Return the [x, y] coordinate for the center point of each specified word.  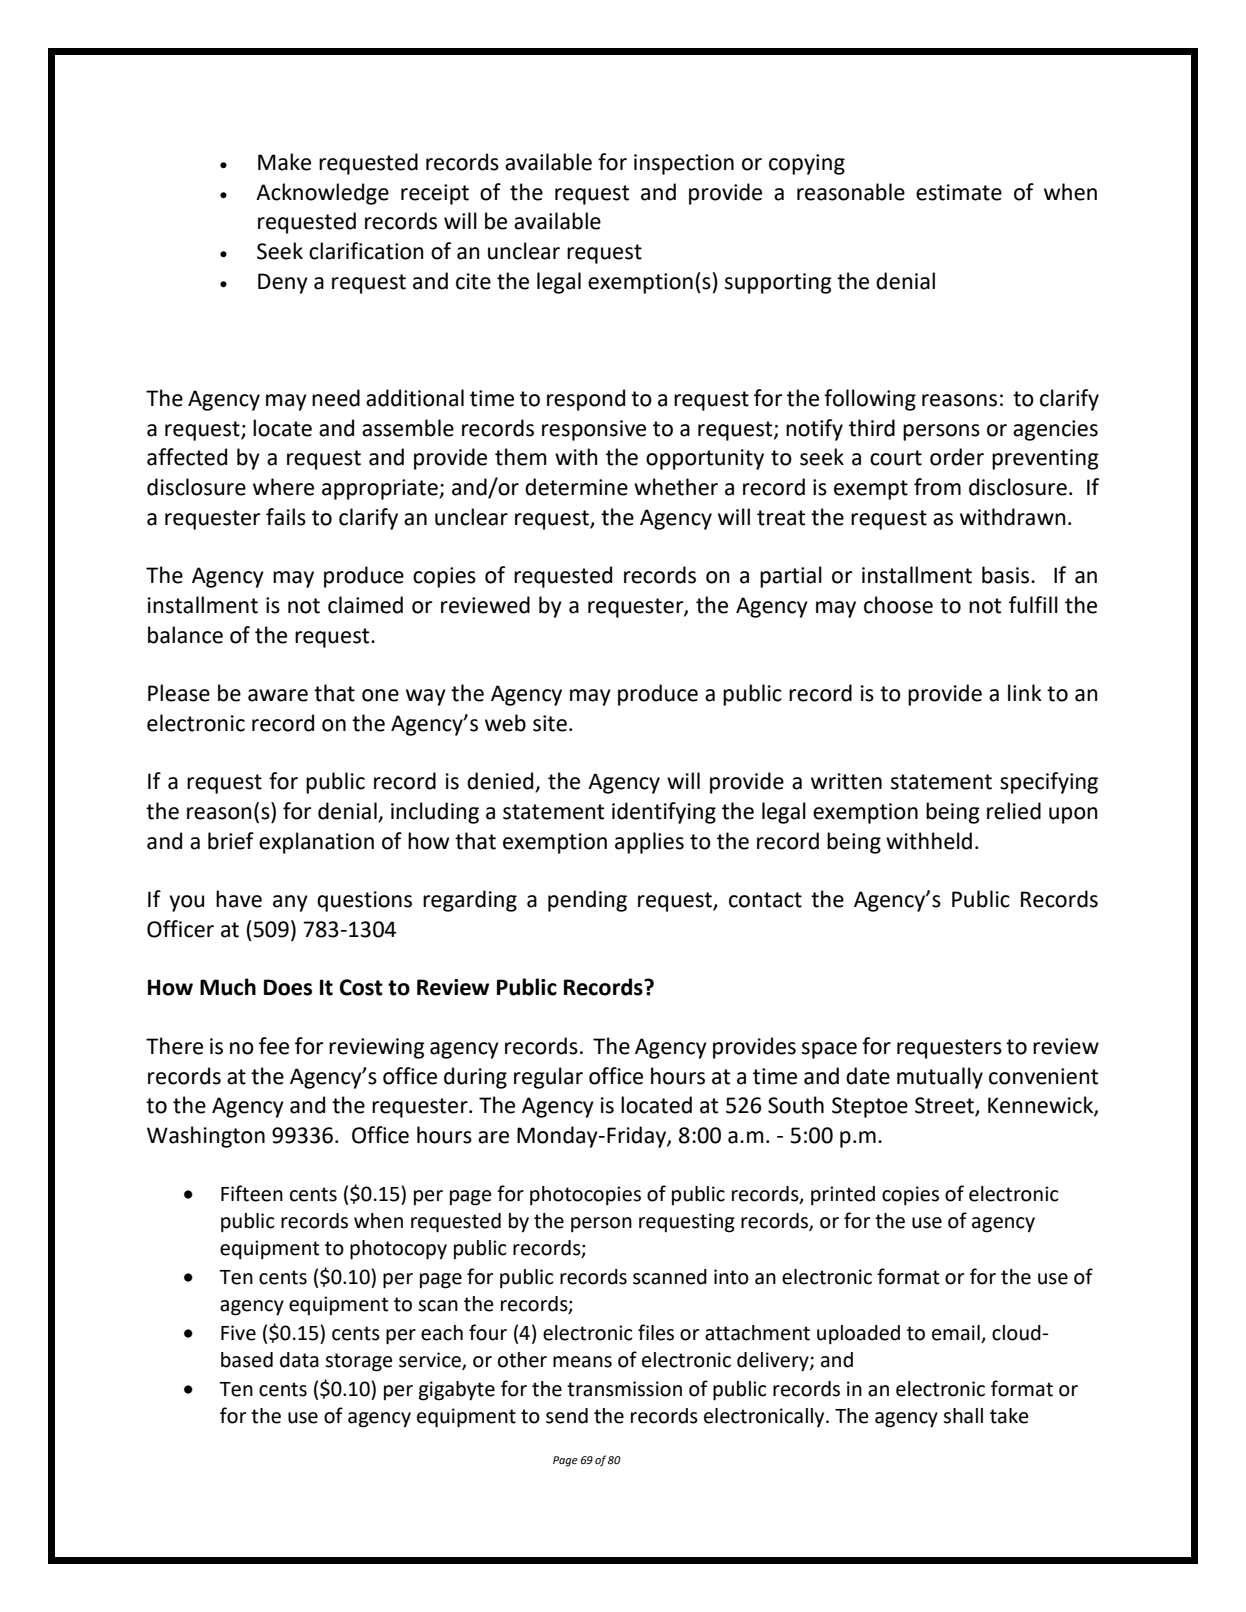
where [283, 487]
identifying [664, 813]
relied [1014, 811]
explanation [316, 843]
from [937, 487]
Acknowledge [322, 194]
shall [963, 1416]
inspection [684, 164]
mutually [940, 1078]
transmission [624, 1389]
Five [238, 1333]
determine [576, 487]
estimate [959, 192]
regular [548, 1078]
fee [274, 1046]
